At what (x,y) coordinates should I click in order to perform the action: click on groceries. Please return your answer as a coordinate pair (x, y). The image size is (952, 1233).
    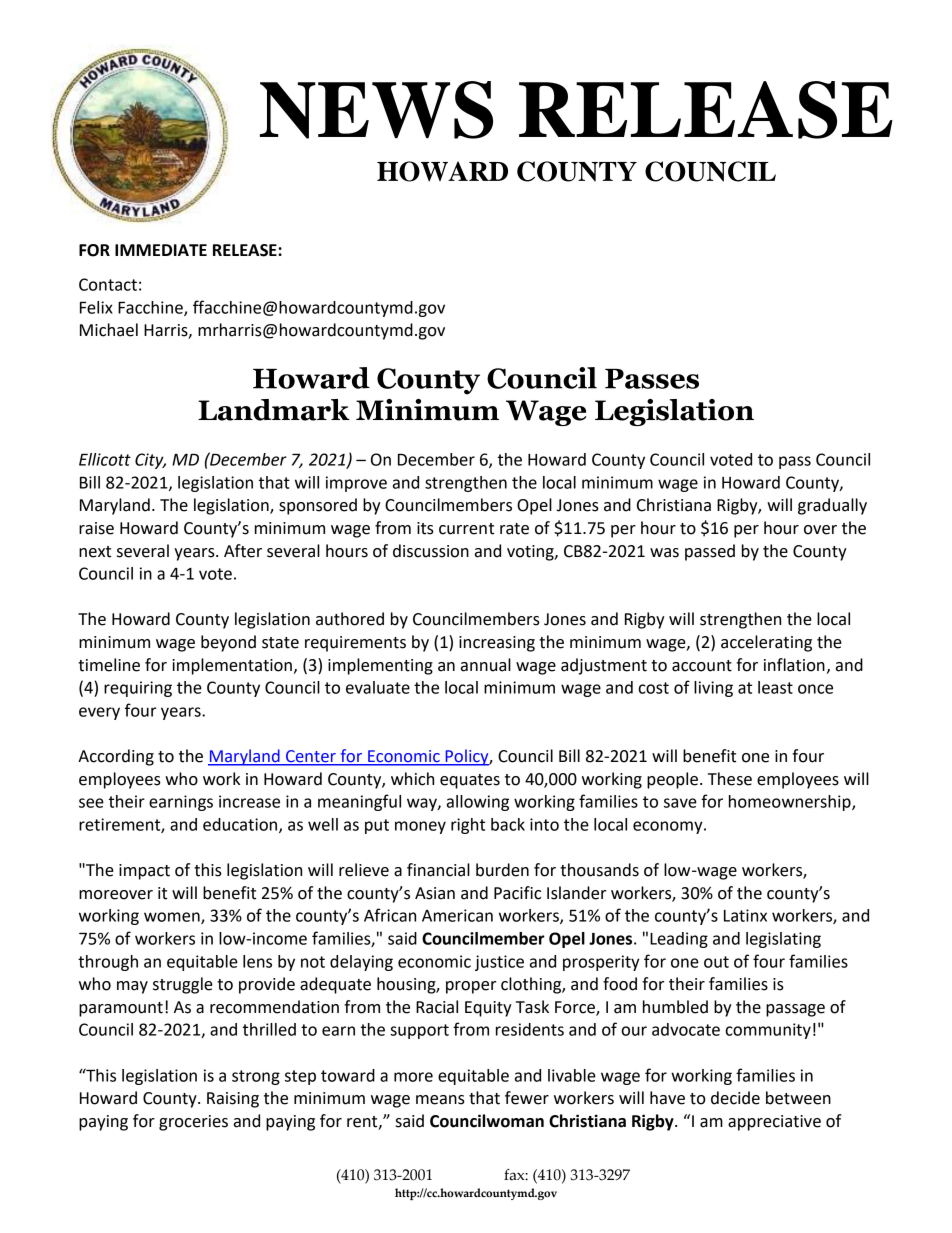
    Looking at the image, I should click on (193, 1123).
